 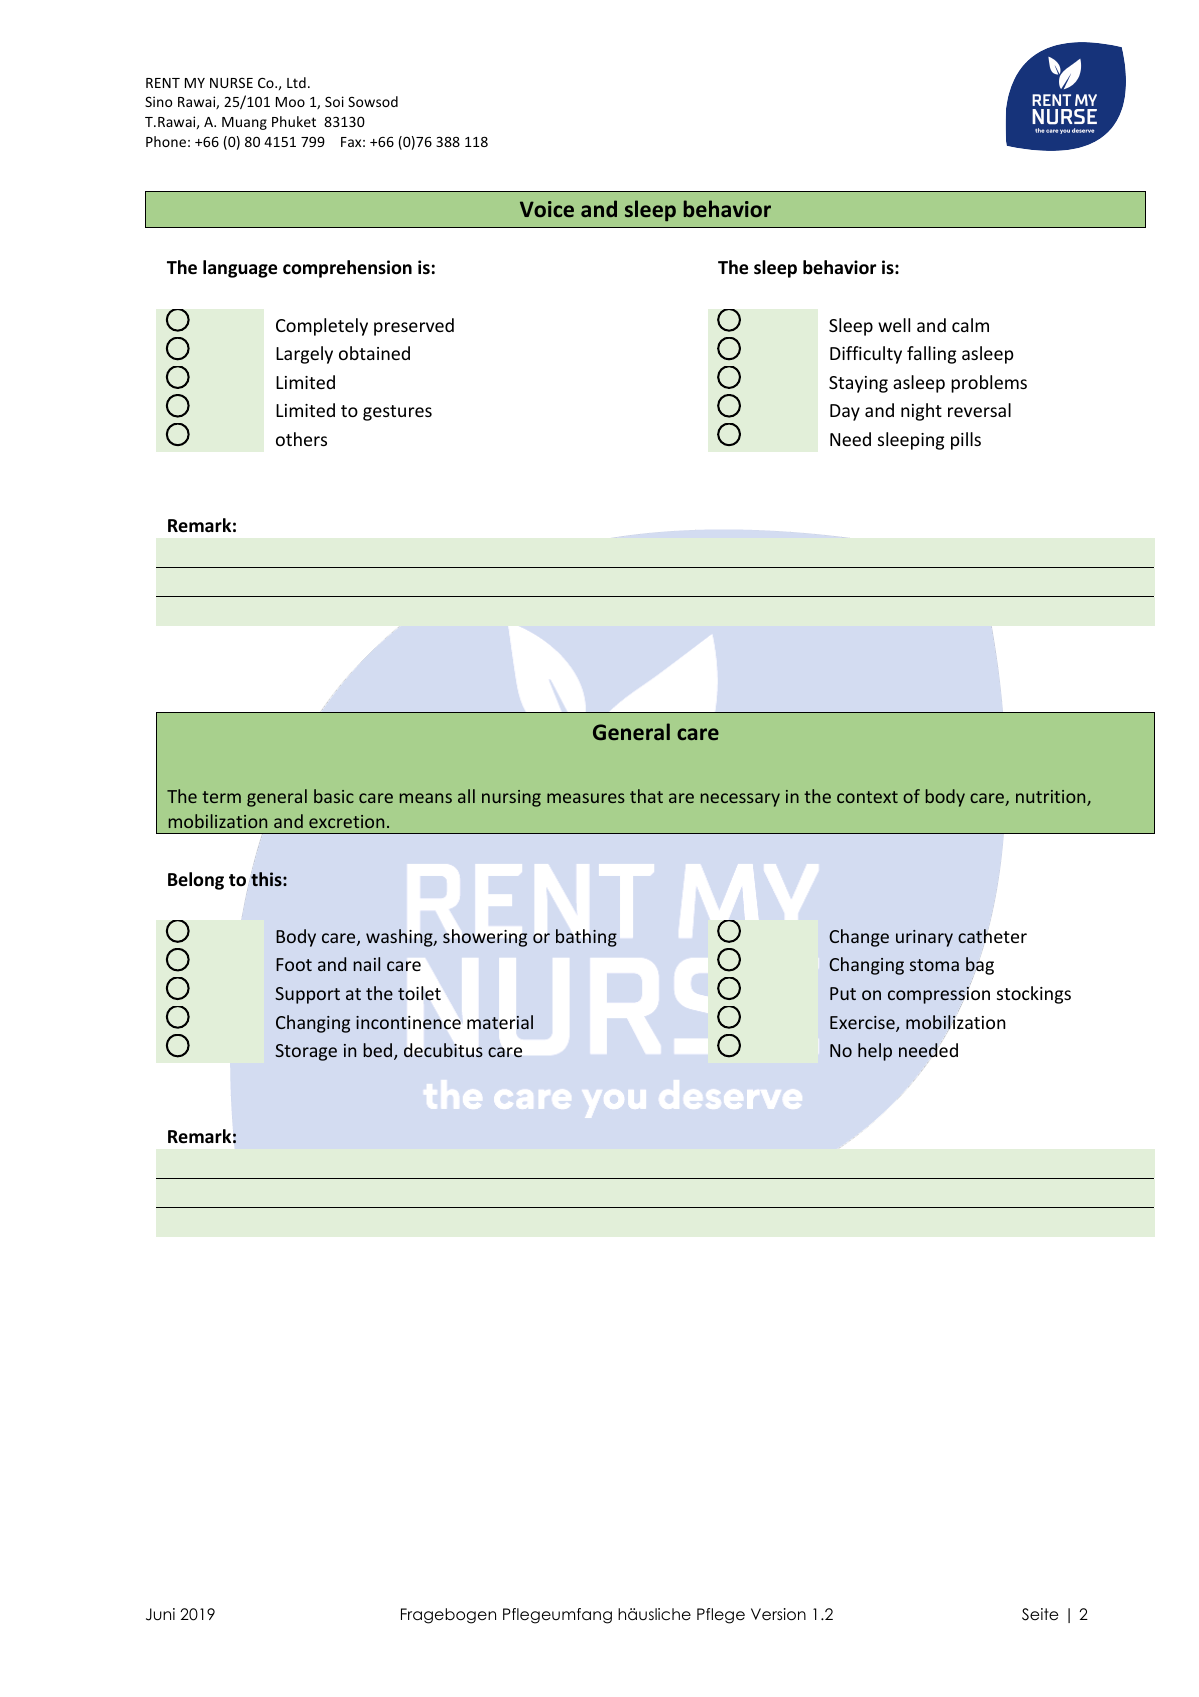 What do you see at coordinates (875, 1052) in the screenshot?
I see `help` at bounding box center [875, 1052].
